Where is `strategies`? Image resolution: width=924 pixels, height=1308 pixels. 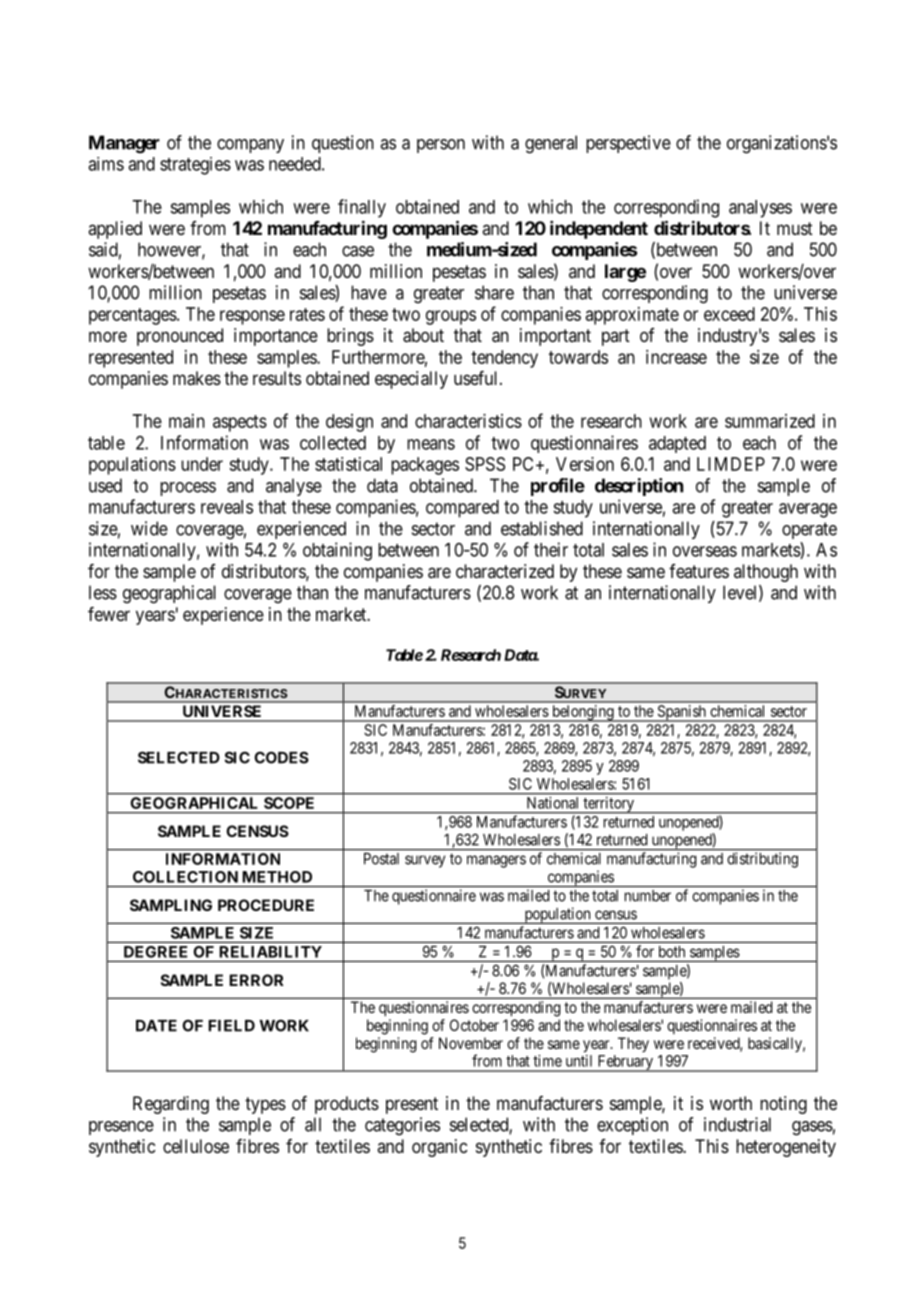
strategies is located at coordinates (195, 166).
